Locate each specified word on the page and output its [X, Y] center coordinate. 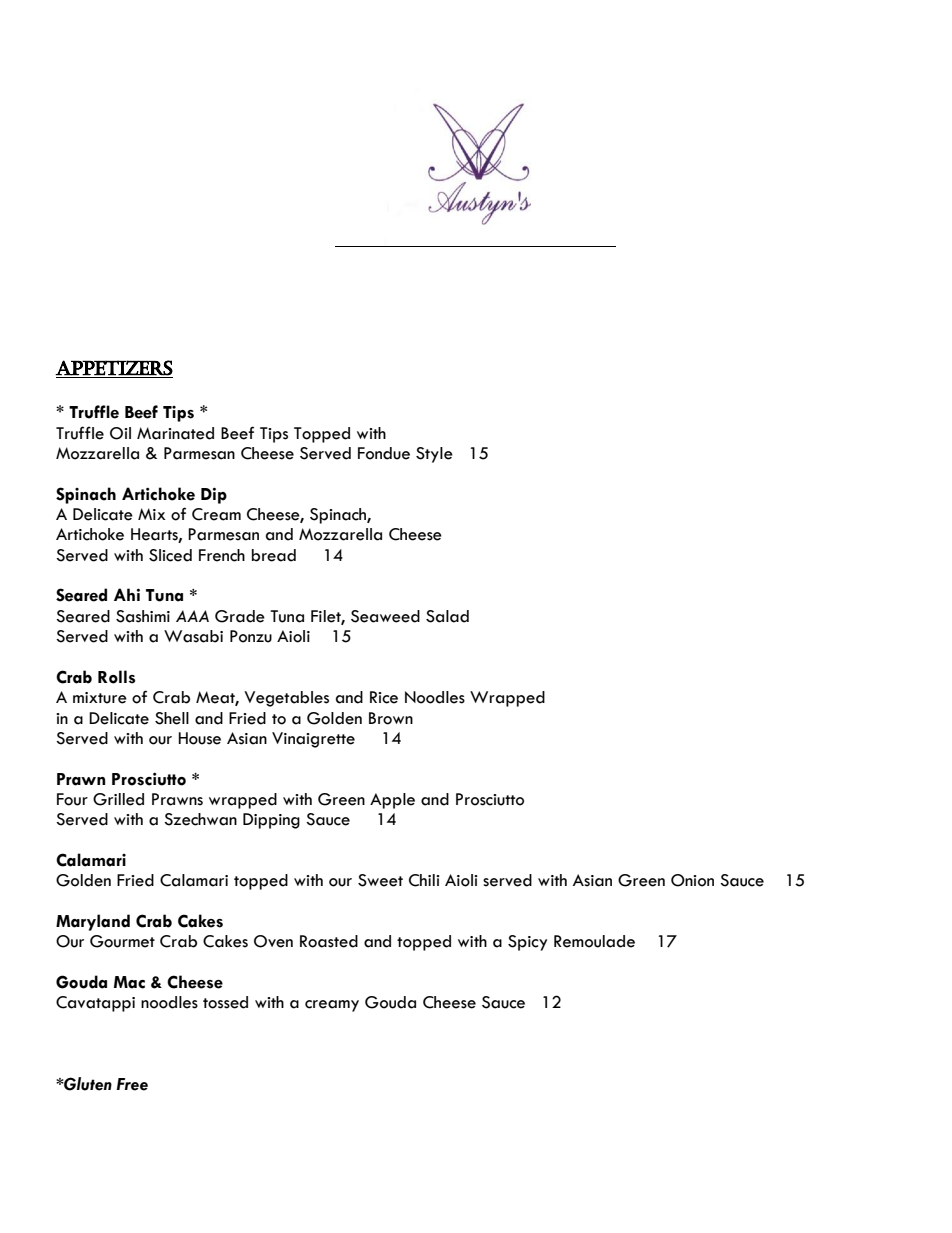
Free [132, 1084]
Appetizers [114, 368]
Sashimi [143, 616]
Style [434, 455]
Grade [240, 616]
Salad [447, 616]
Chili [424, 880]
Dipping [271, 821]
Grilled [118, 799]
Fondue [384, 453]
